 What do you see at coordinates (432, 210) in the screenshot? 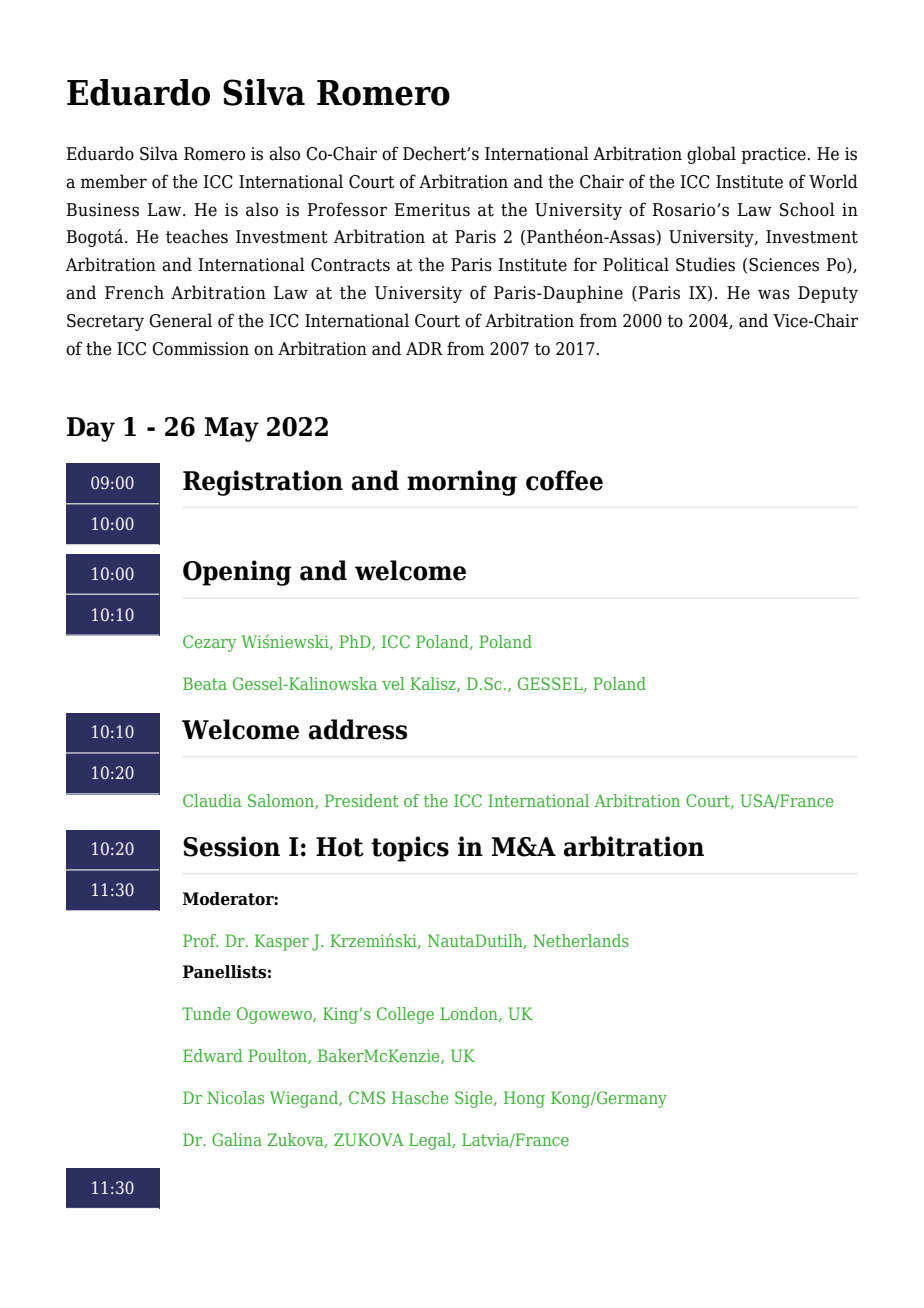
I see `Emeritus` at bounding box center [432, 210].
